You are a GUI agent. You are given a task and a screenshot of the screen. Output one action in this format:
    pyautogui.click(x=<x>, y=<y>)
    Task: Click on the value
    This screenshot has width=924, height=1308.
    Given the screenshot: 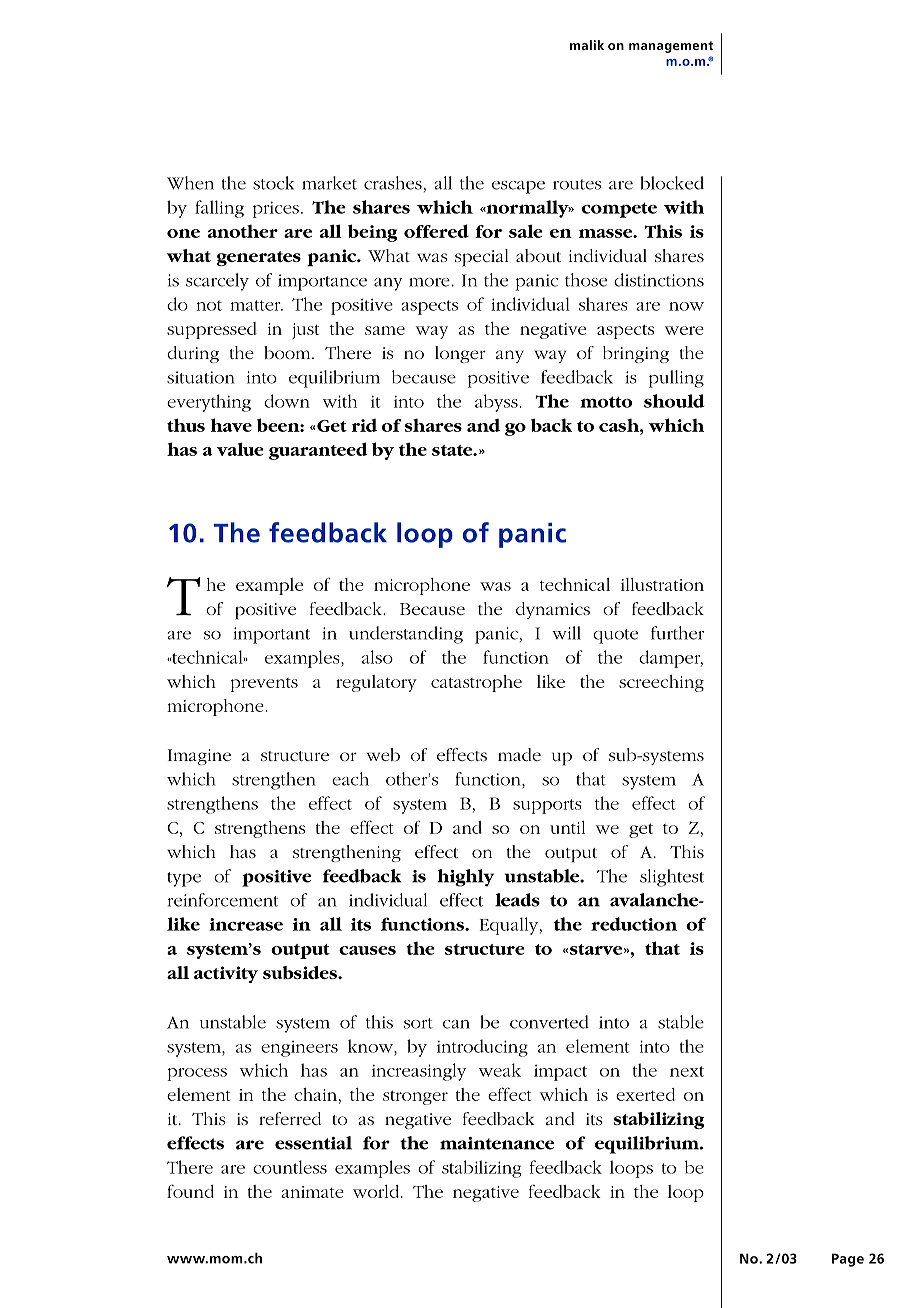 What is the action you would take?
    pyautogui.click(x=240, y=449)
